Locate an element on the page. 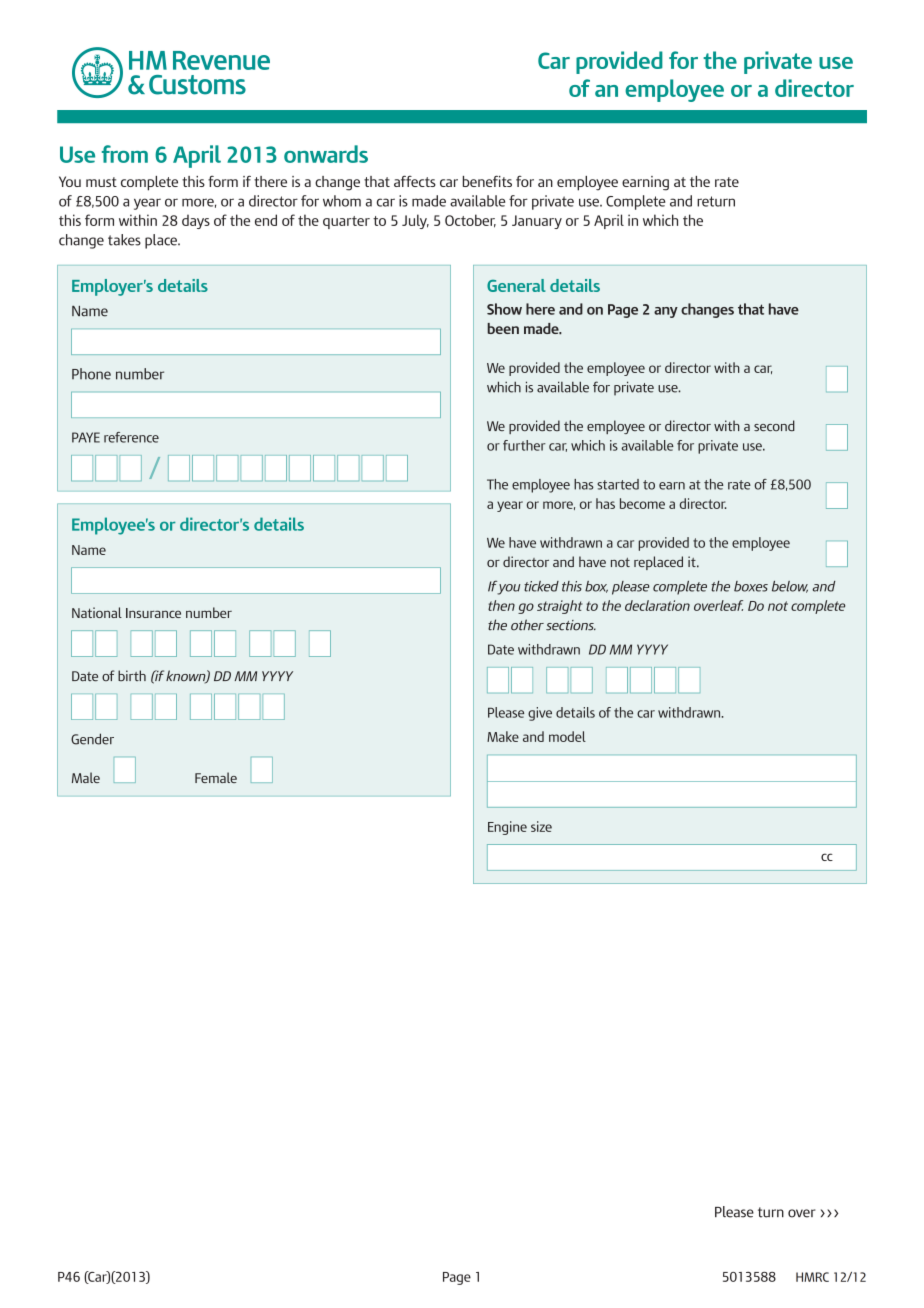  affects is located at coordinates (415, 181).
